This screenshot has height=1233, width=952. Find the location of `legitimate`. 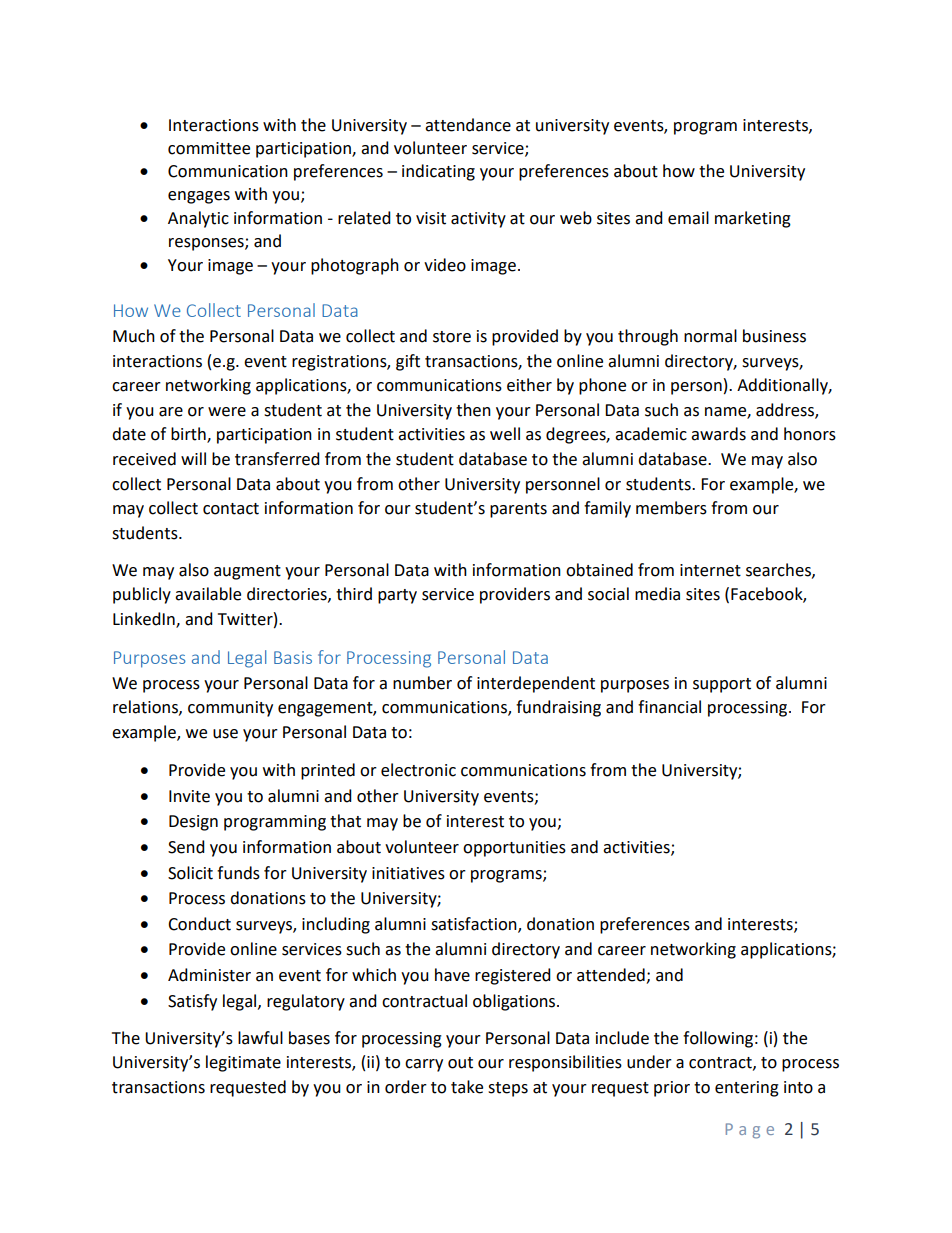

legitimate is located at coordinates (243, 1063).
